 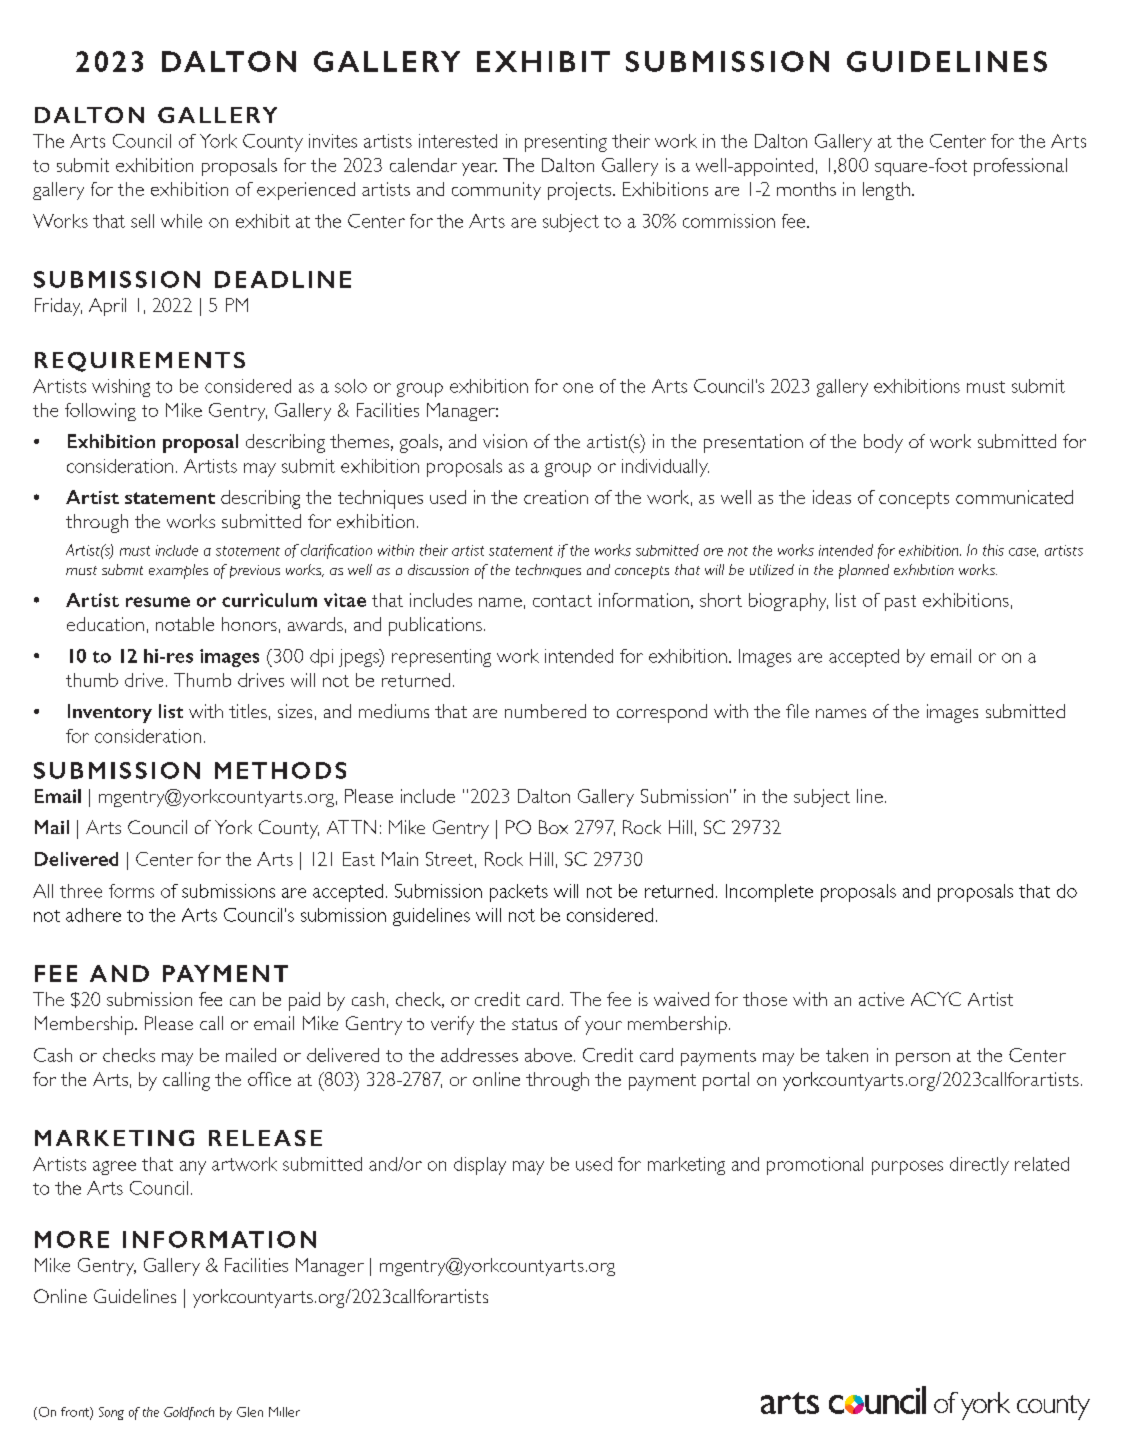 I want to click on past, so click(x=900, y=603).
